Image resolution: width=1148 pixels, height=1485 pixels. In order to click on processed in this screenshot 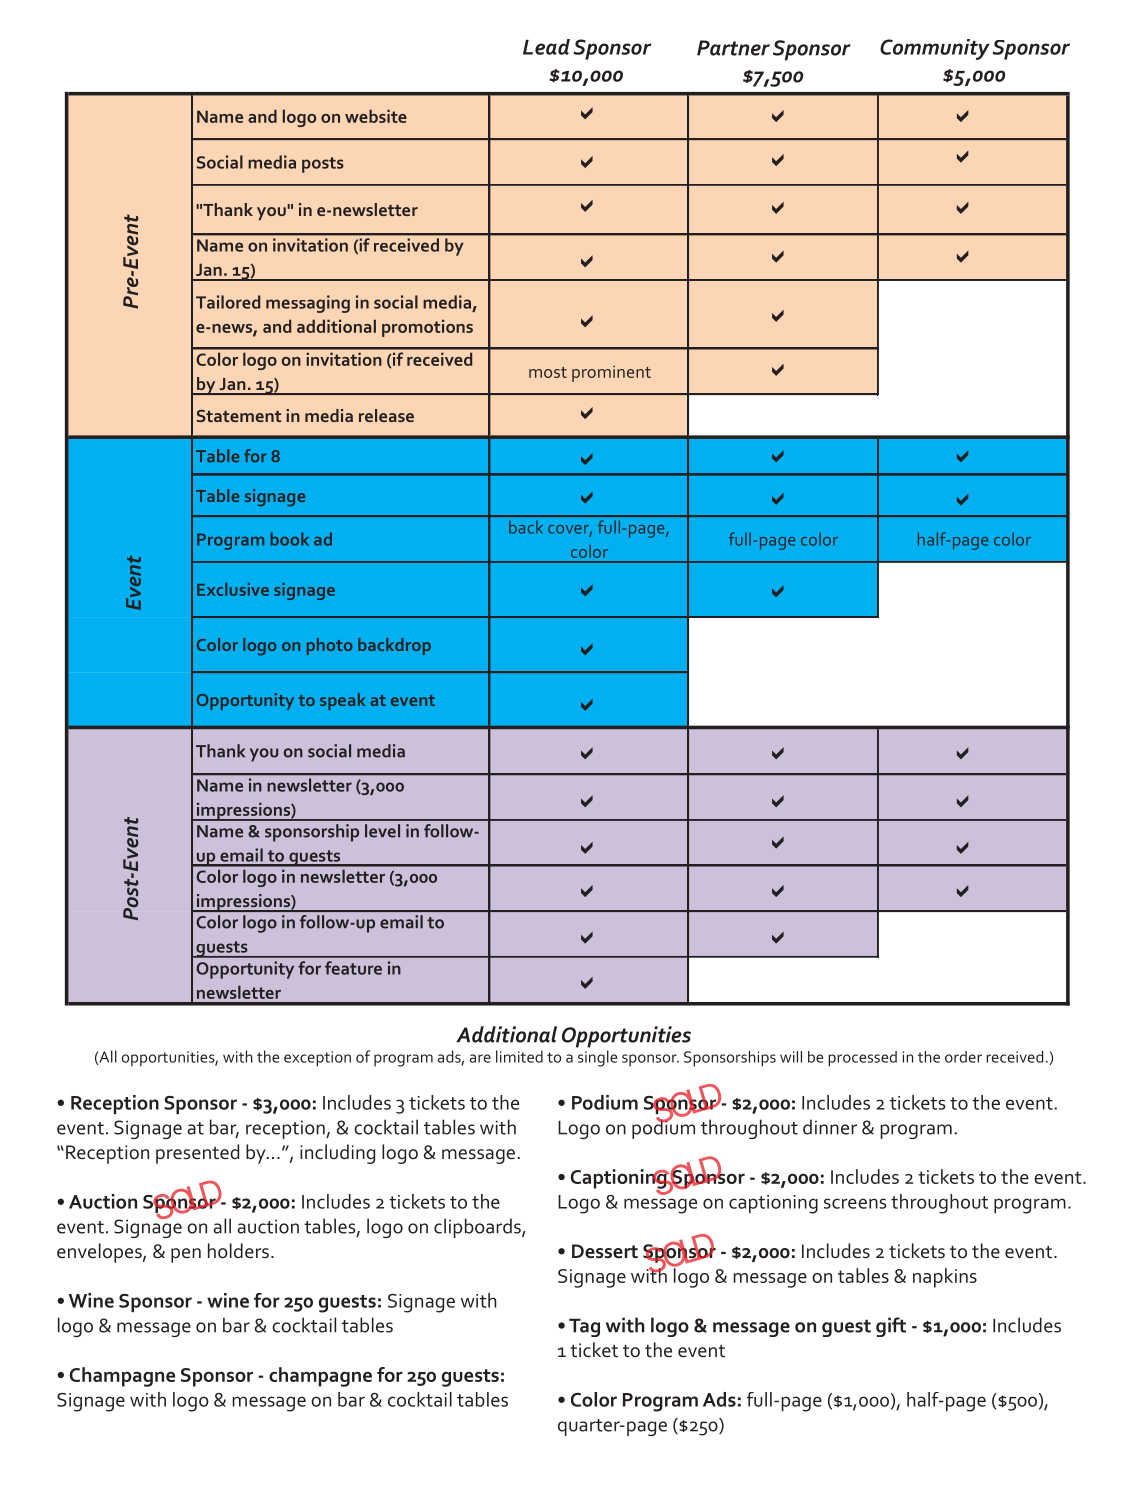, I will do `click(862, 1059)`.
